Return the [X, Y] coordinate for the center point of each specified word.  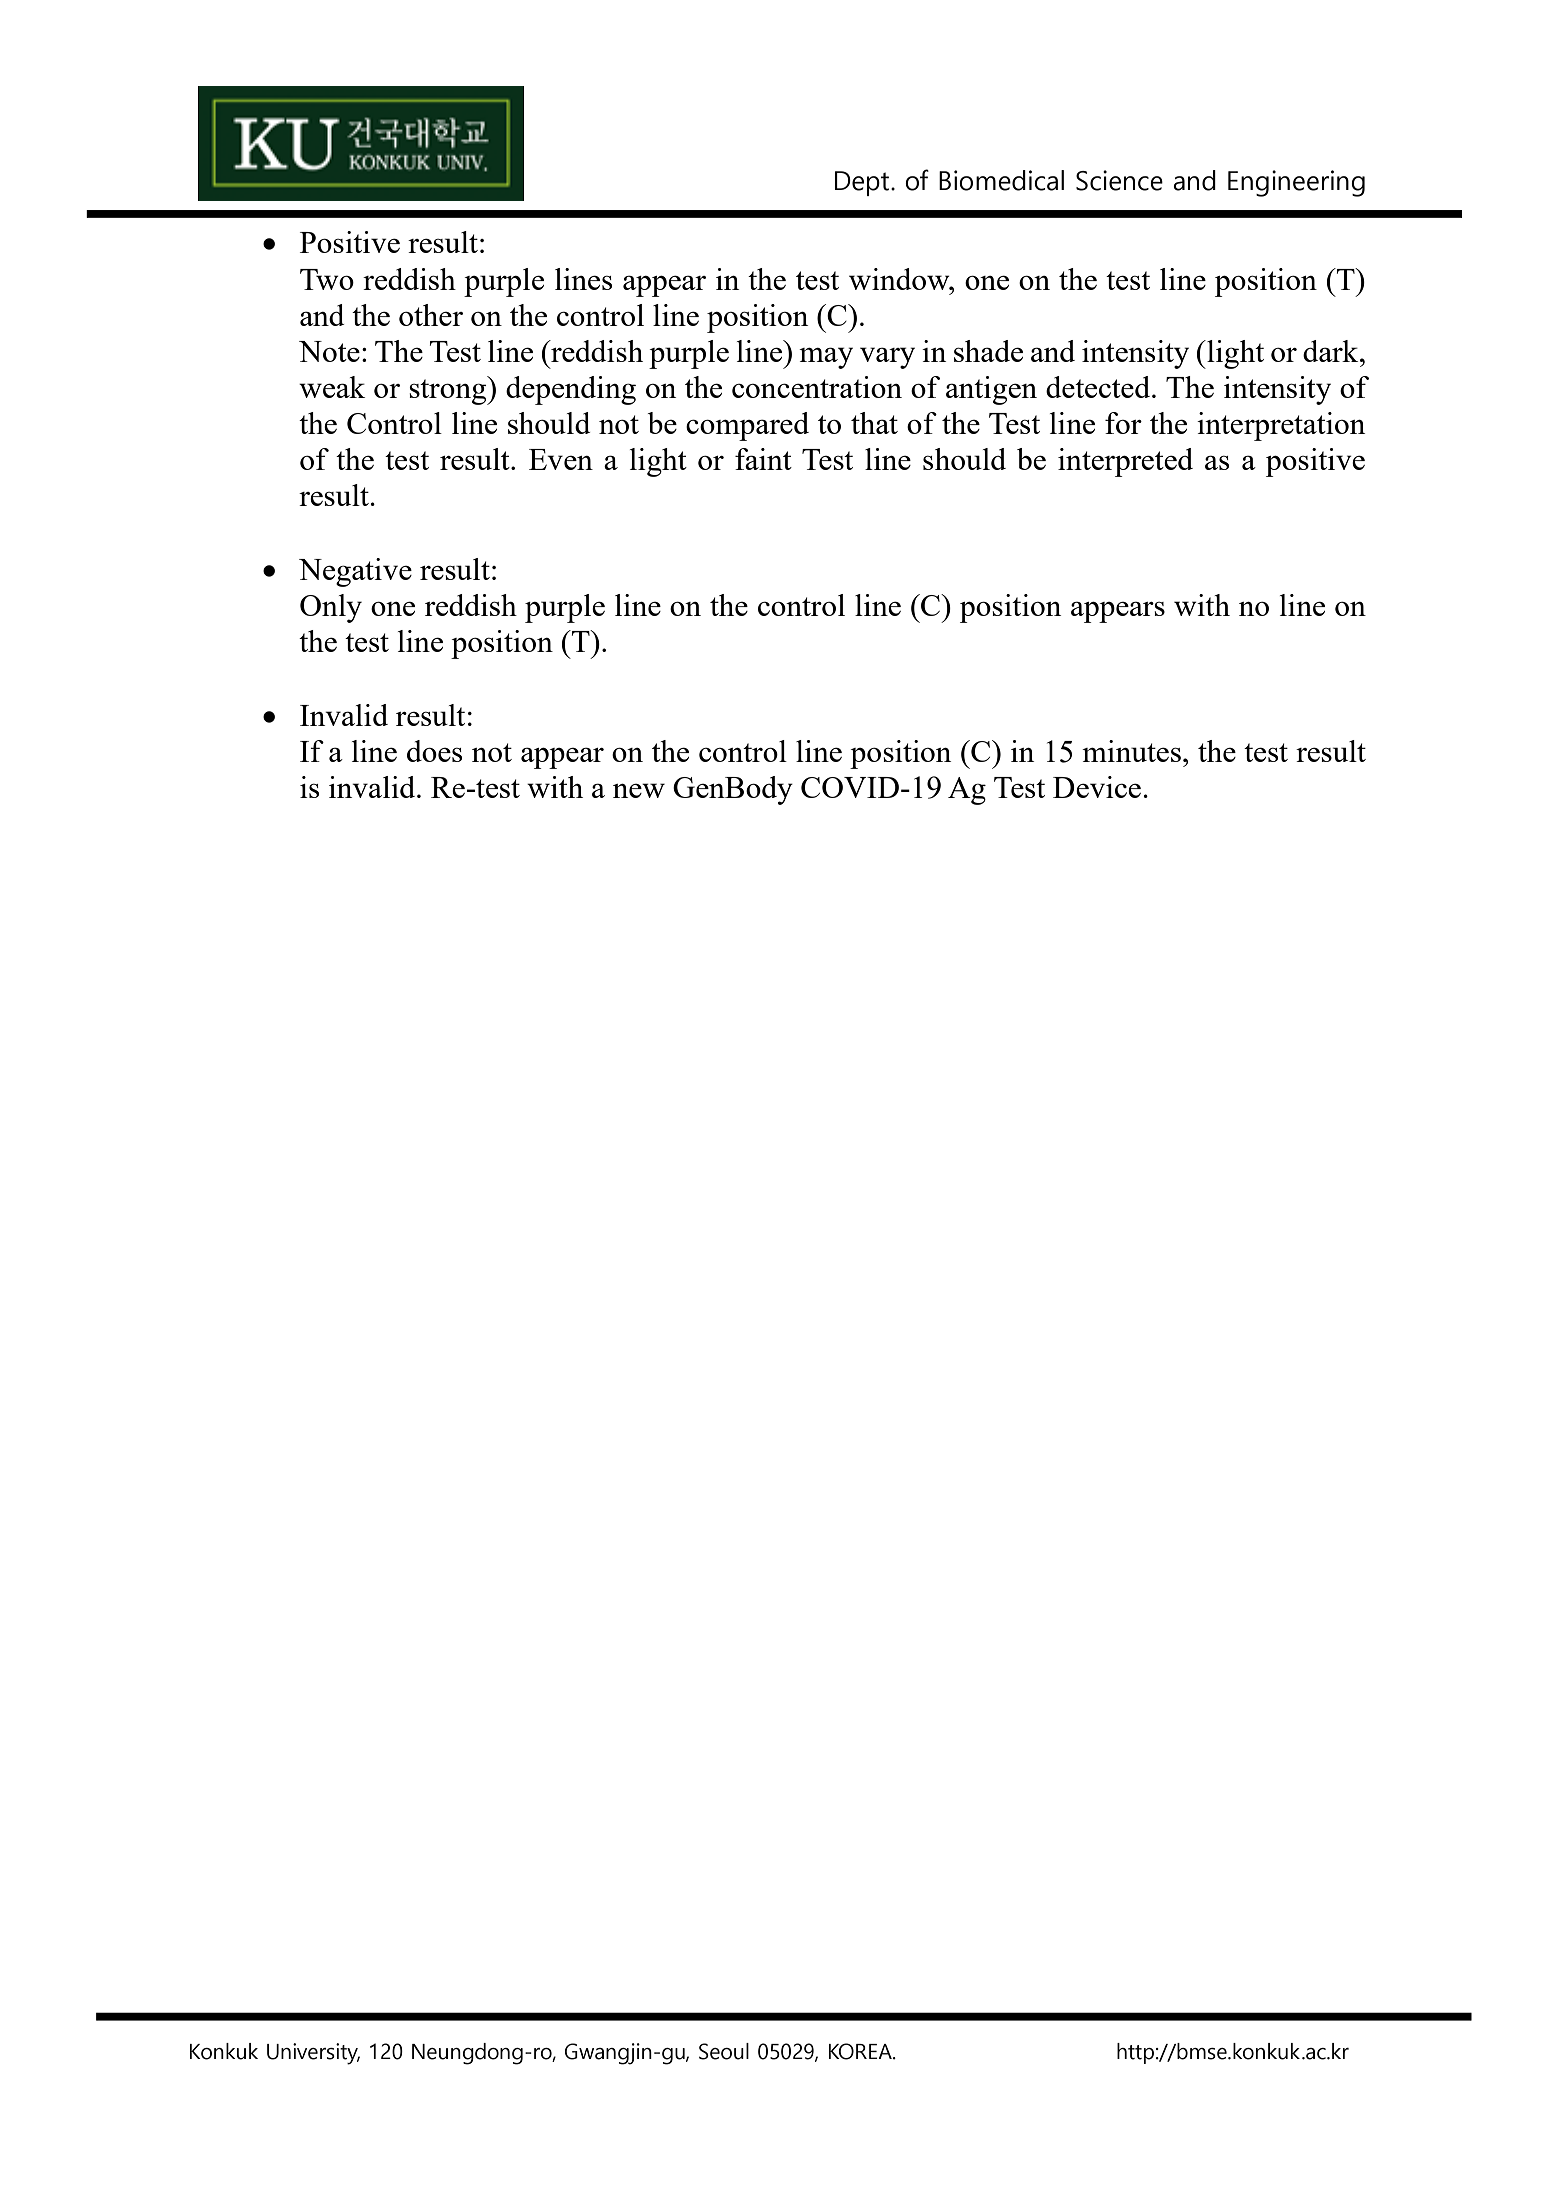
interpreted [1125, 462]
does [434, 751]
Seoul [724, 2051]
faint [763, 459]
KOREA [861, 2051]
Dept [863, 183]
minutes [1131, 751]
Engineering [1296, 183]
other [431, 315]
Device [1097, 787]
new [639, 790]
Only [331, 608]
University [313, 2054]
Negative [355, 572]
